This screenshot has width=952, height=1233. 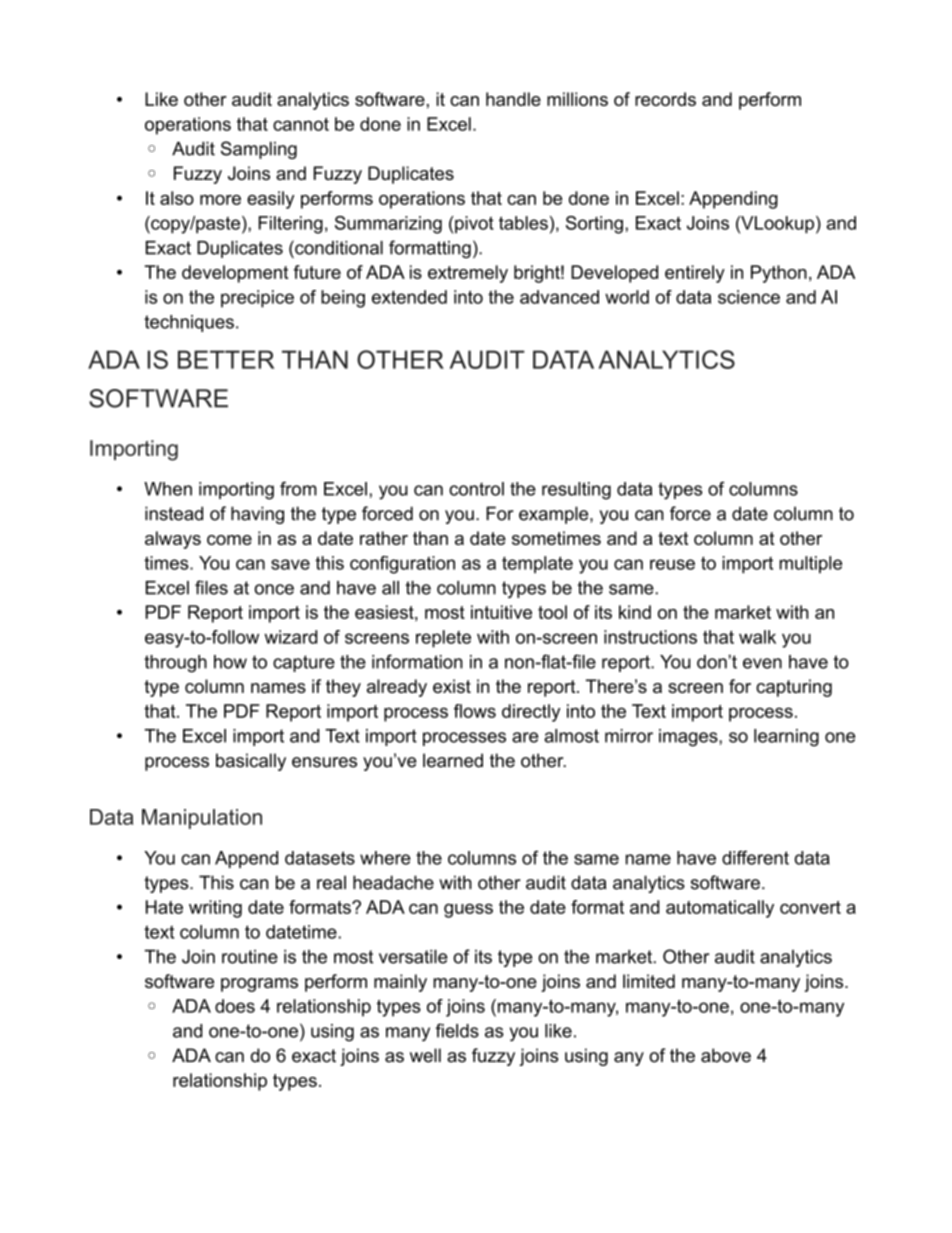 What do you see at coordinates (513, 99) in the screenshot?
I see `handle` at bounding box center [513, 99].
